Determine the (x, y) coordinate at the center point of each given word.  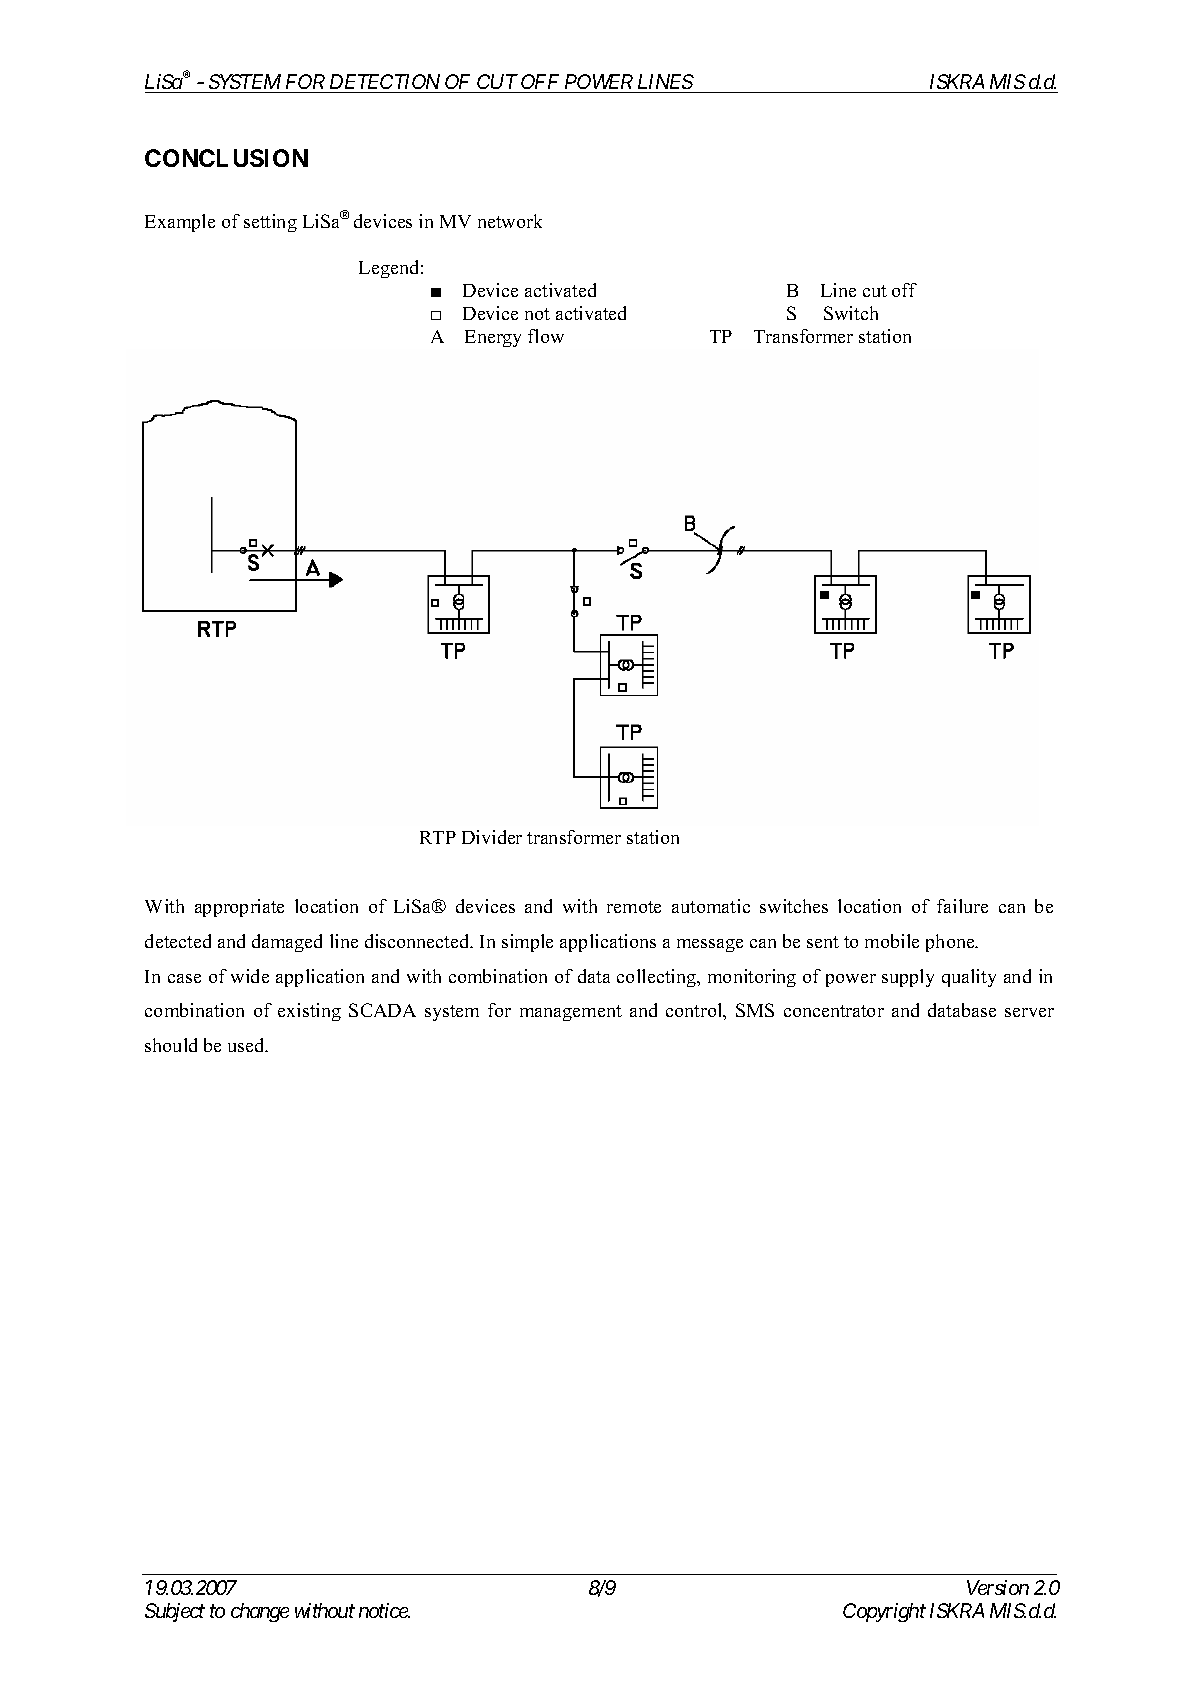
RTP (438, 837)
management (571, 1013)
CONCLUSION (226, 158)
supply (908, 978)
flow (546, 336)
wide (250, 976)
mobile (892, 941)
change (260, 1612)
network (510, 221)
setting (270, 223)
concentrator (834, 1011)
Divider (492, 837)
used (247, 1045)
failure (962, 906)
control (695, 1011)
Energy (493, 338)
